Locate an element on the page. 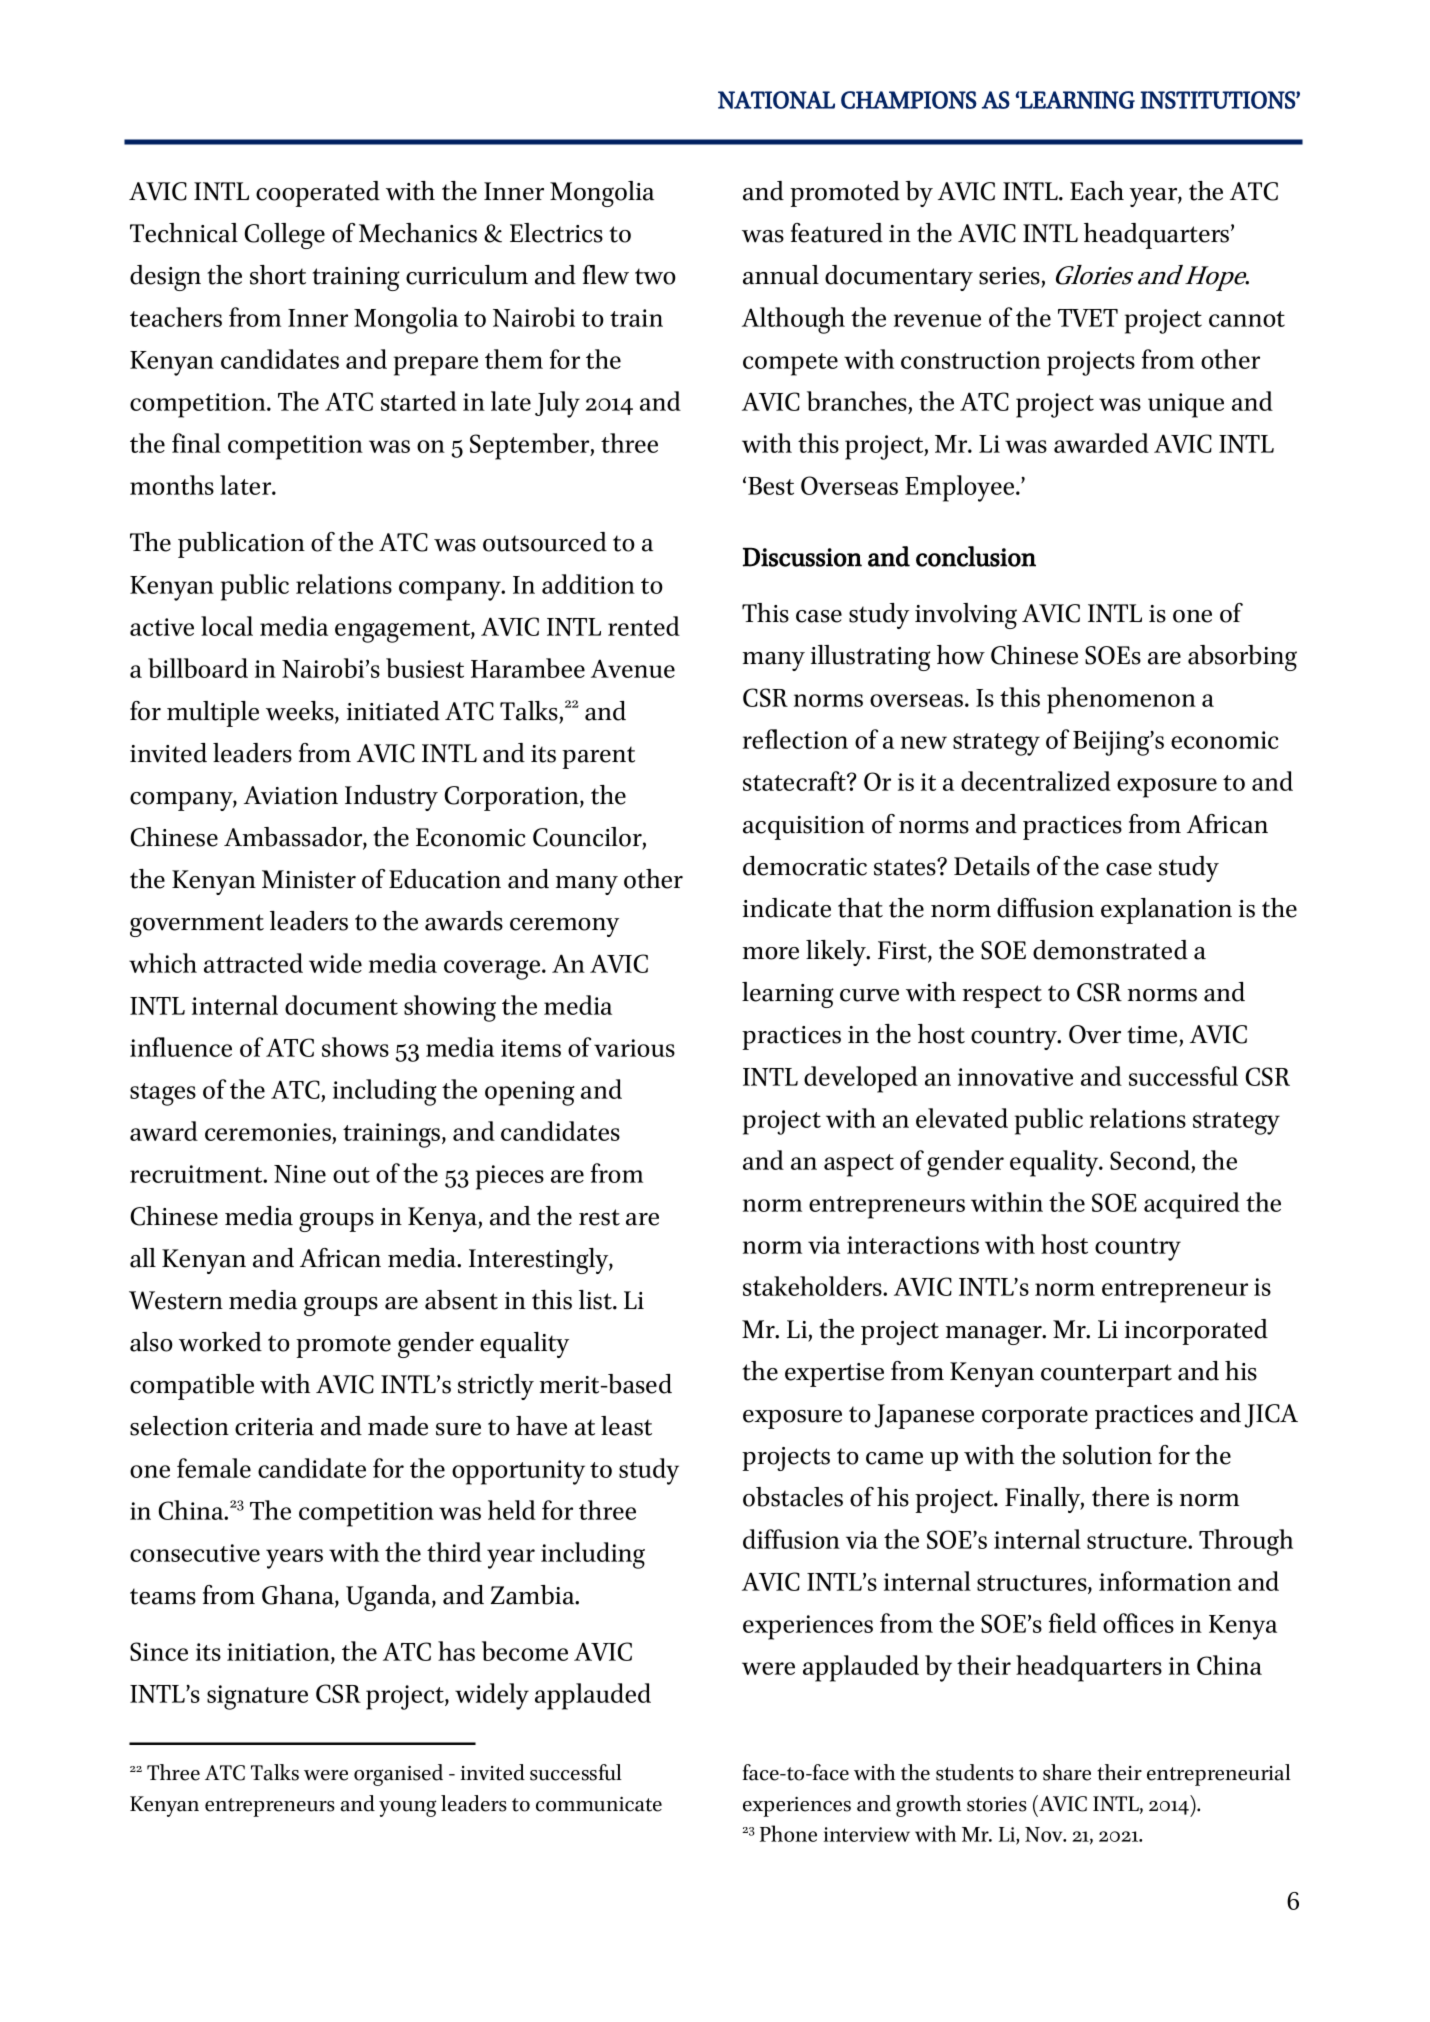 This image has height=2022, width=1430. more is located at coordinates (771, 953).
